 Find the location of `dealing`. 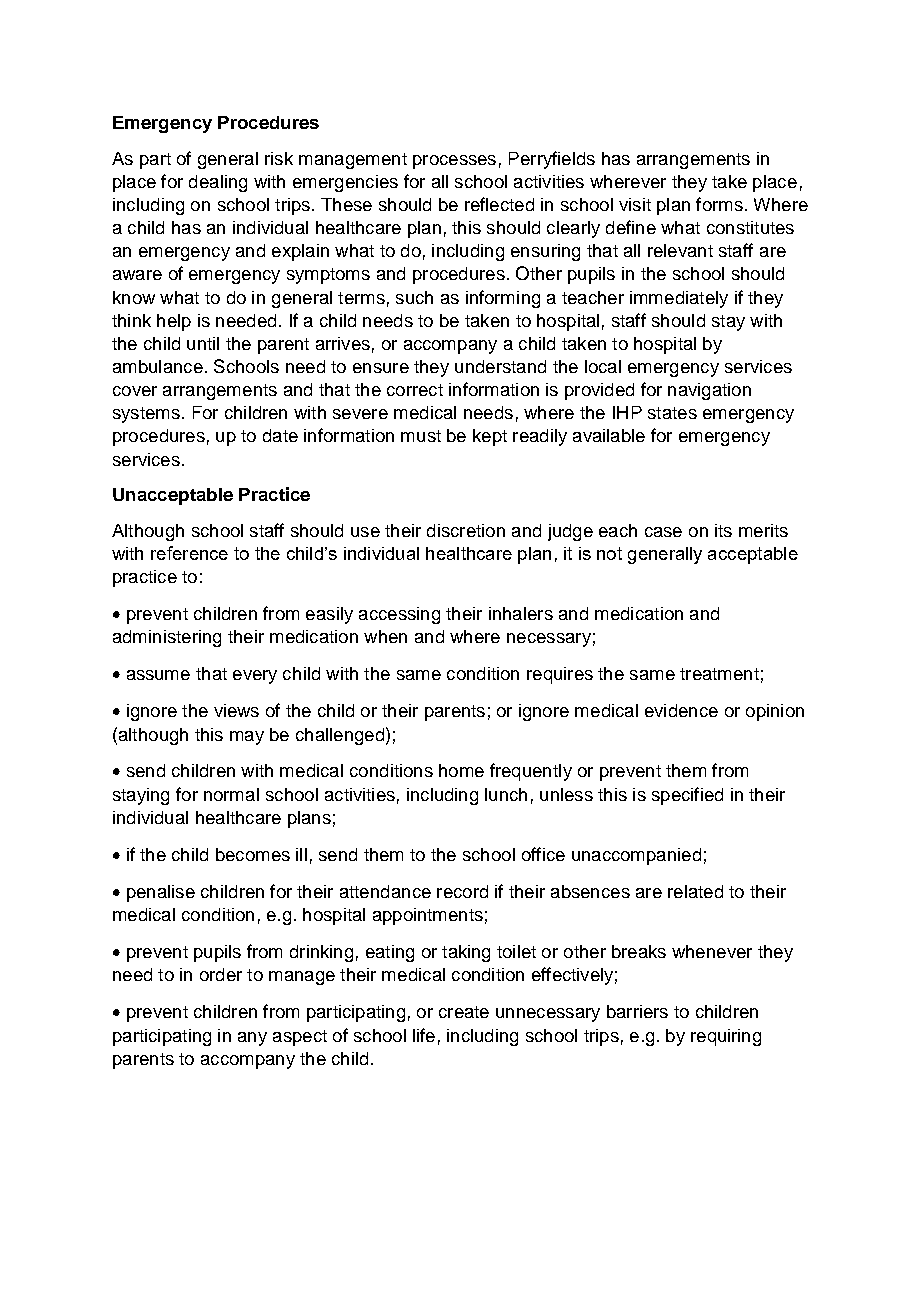

dealing is located at coordinates (218, 183).
